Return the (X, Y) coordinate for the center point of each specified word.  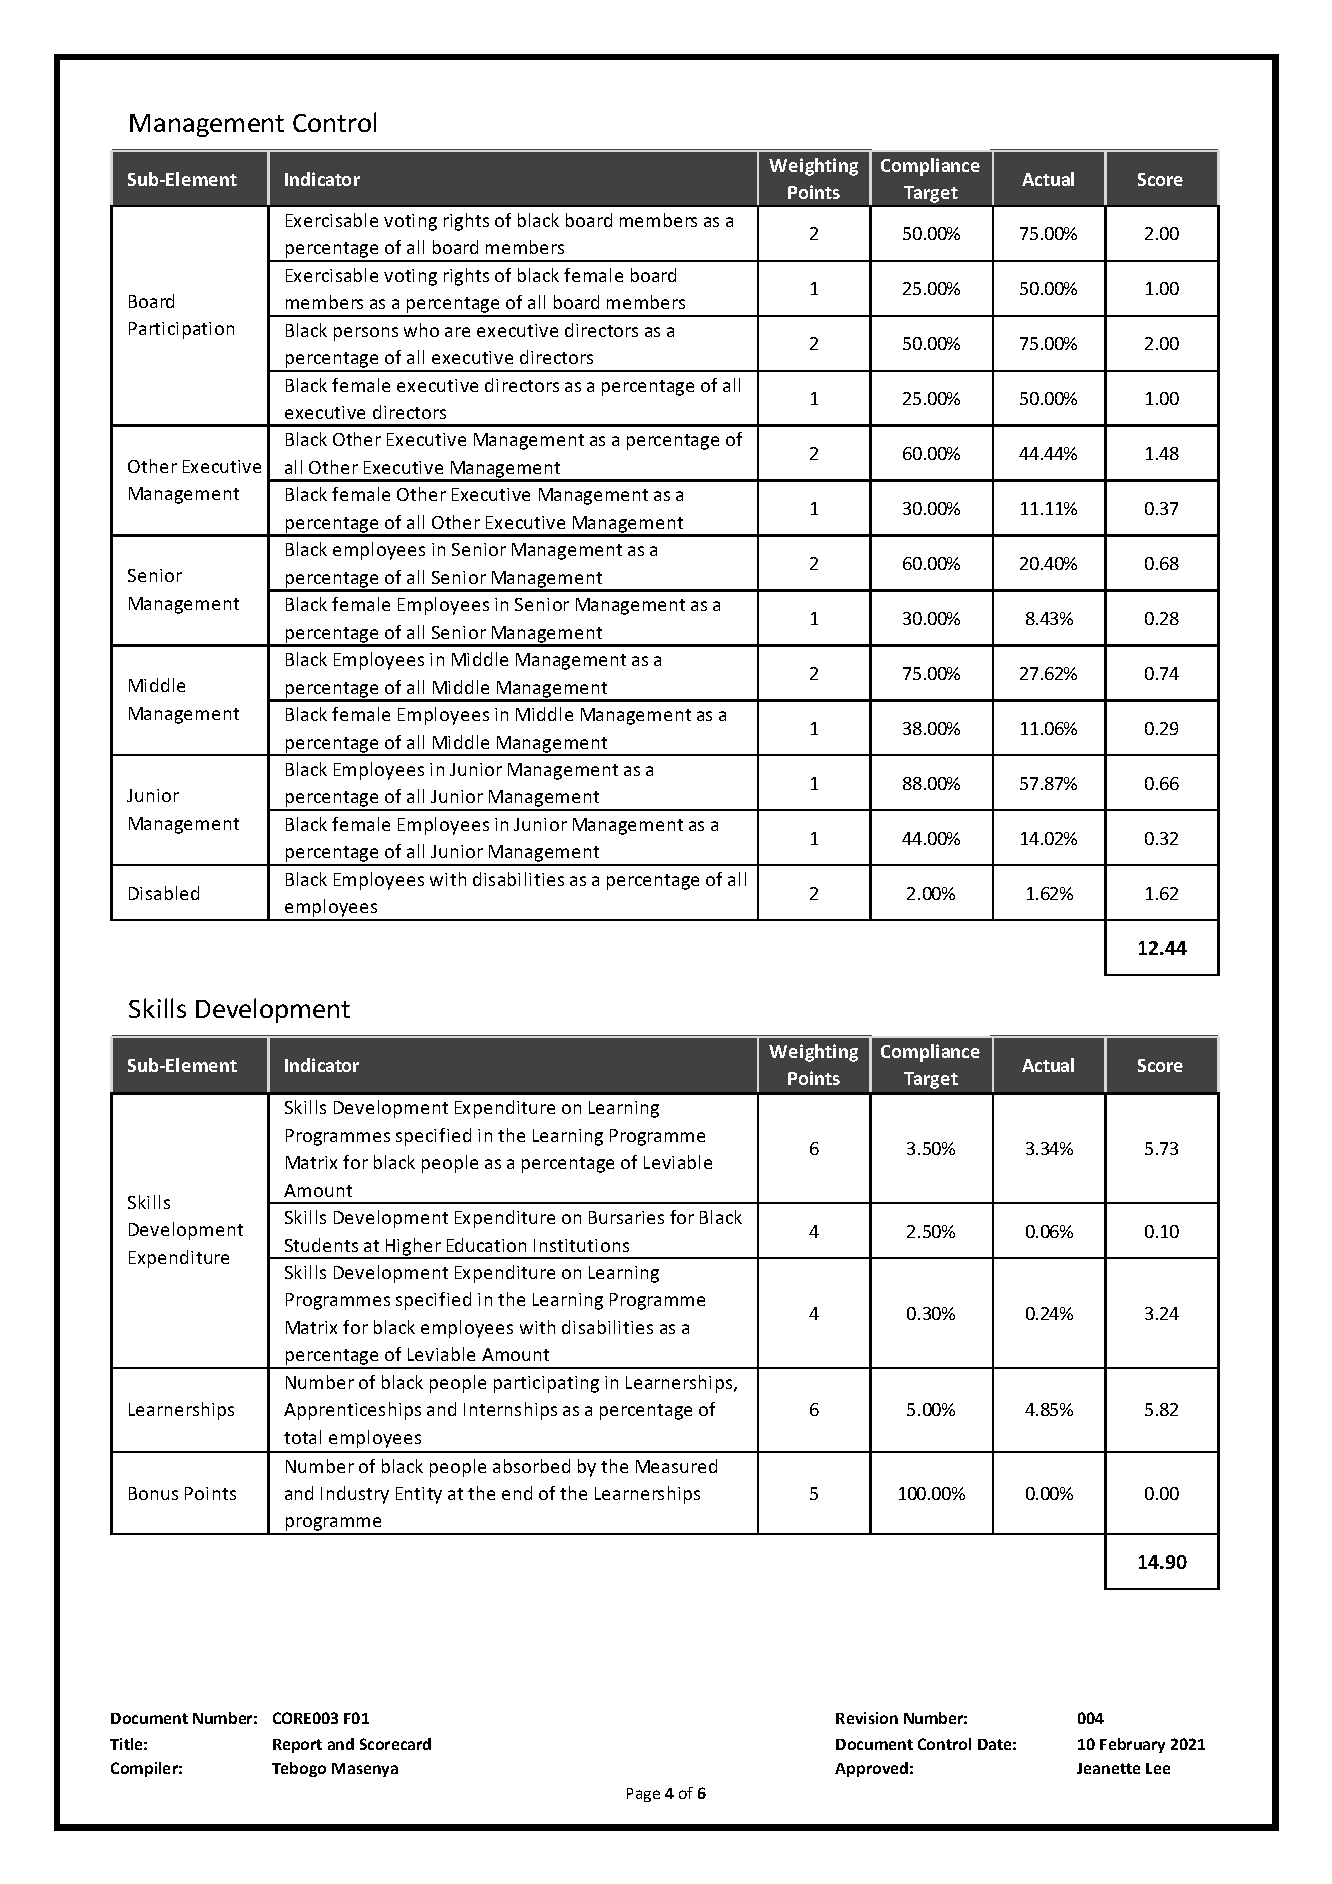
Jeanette (1108, 1768)
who (421, 330)
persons (366, 334)
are (457, 332)
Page (643, 1795)
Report (297, 1746)
